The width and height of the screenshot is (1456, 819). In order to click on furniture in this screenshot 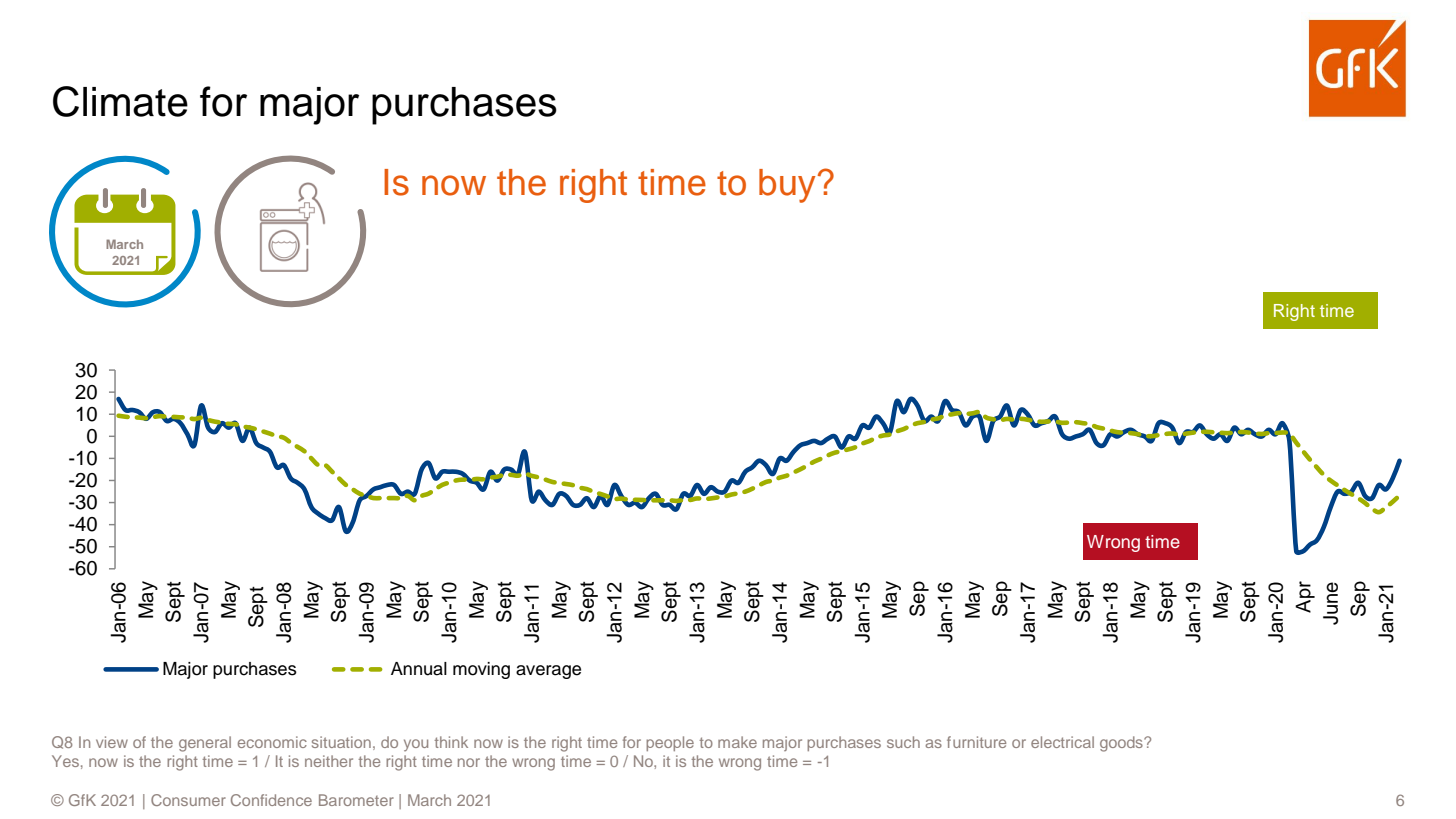, I will do `click(976, 742)`.
